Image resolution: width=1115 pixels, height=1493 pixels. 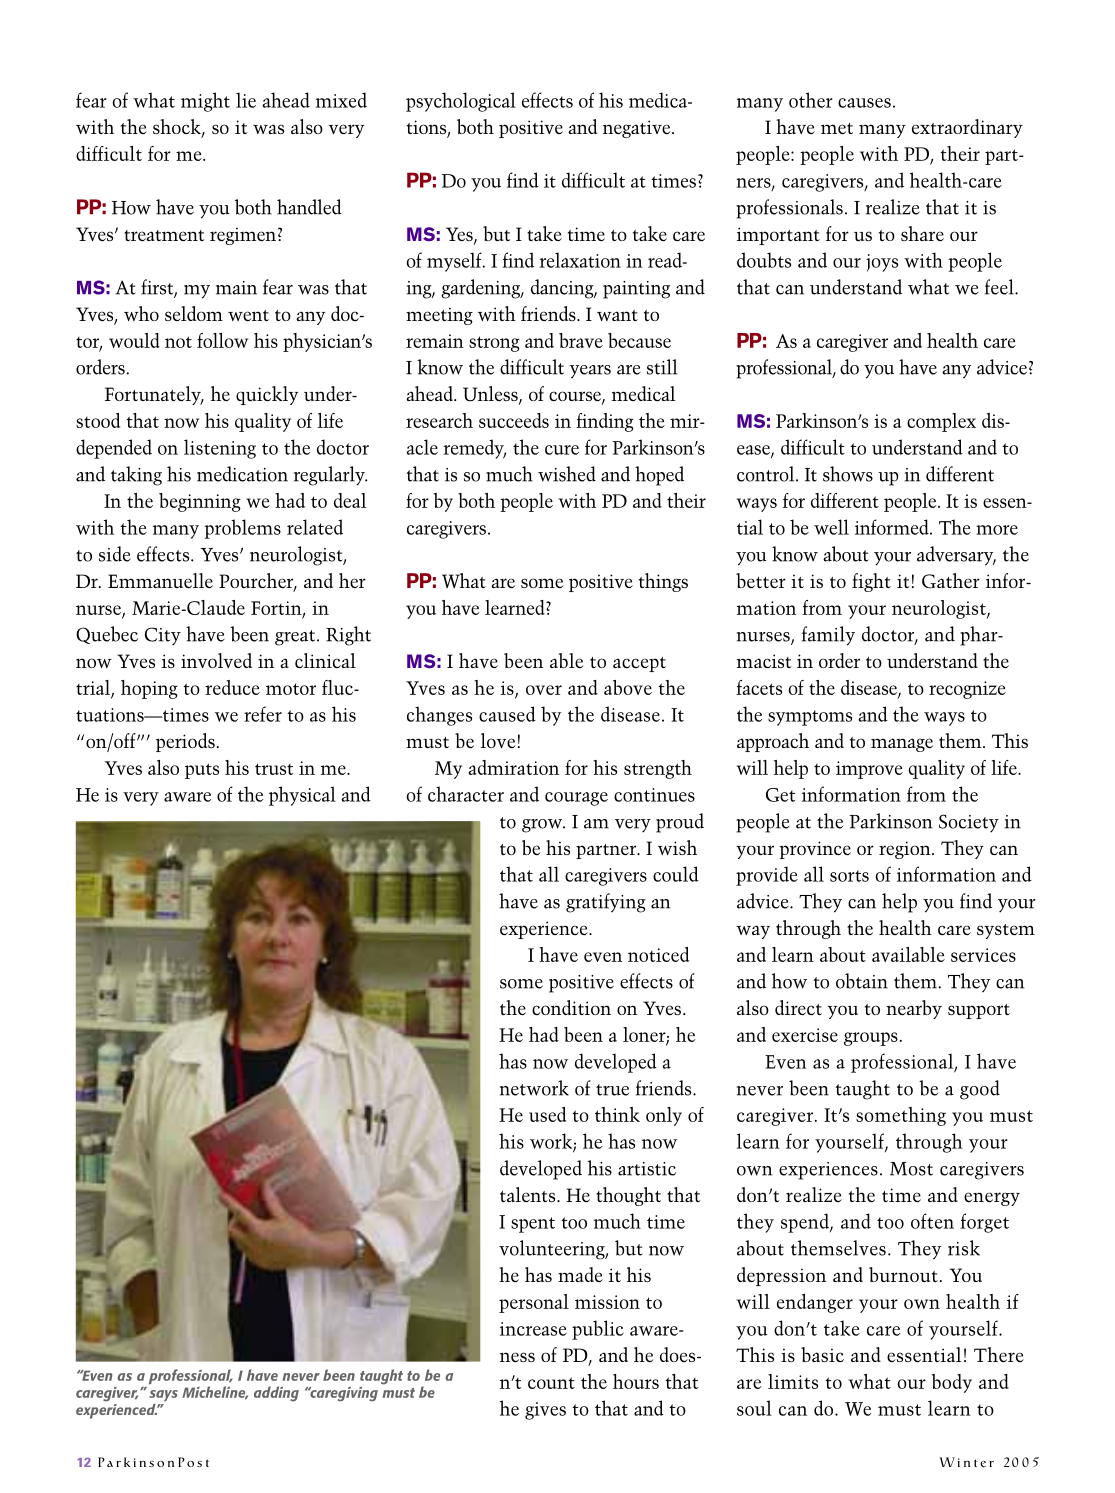 I want to click on obtain, so click(x=862, y=981).
